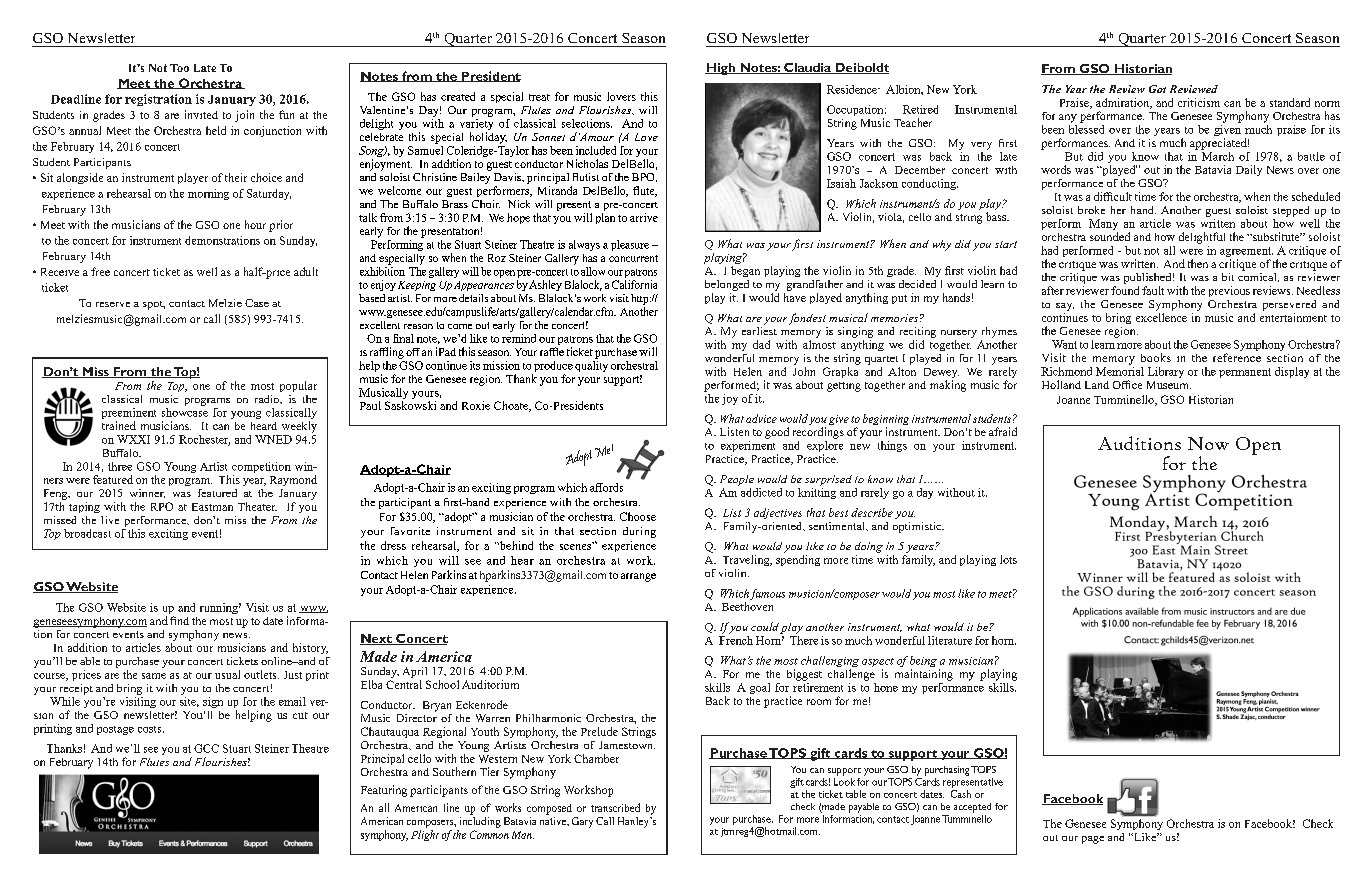  What do you see at coordinates (179, 620) in the document?
I see `find` at bounding box center [179, 620].
